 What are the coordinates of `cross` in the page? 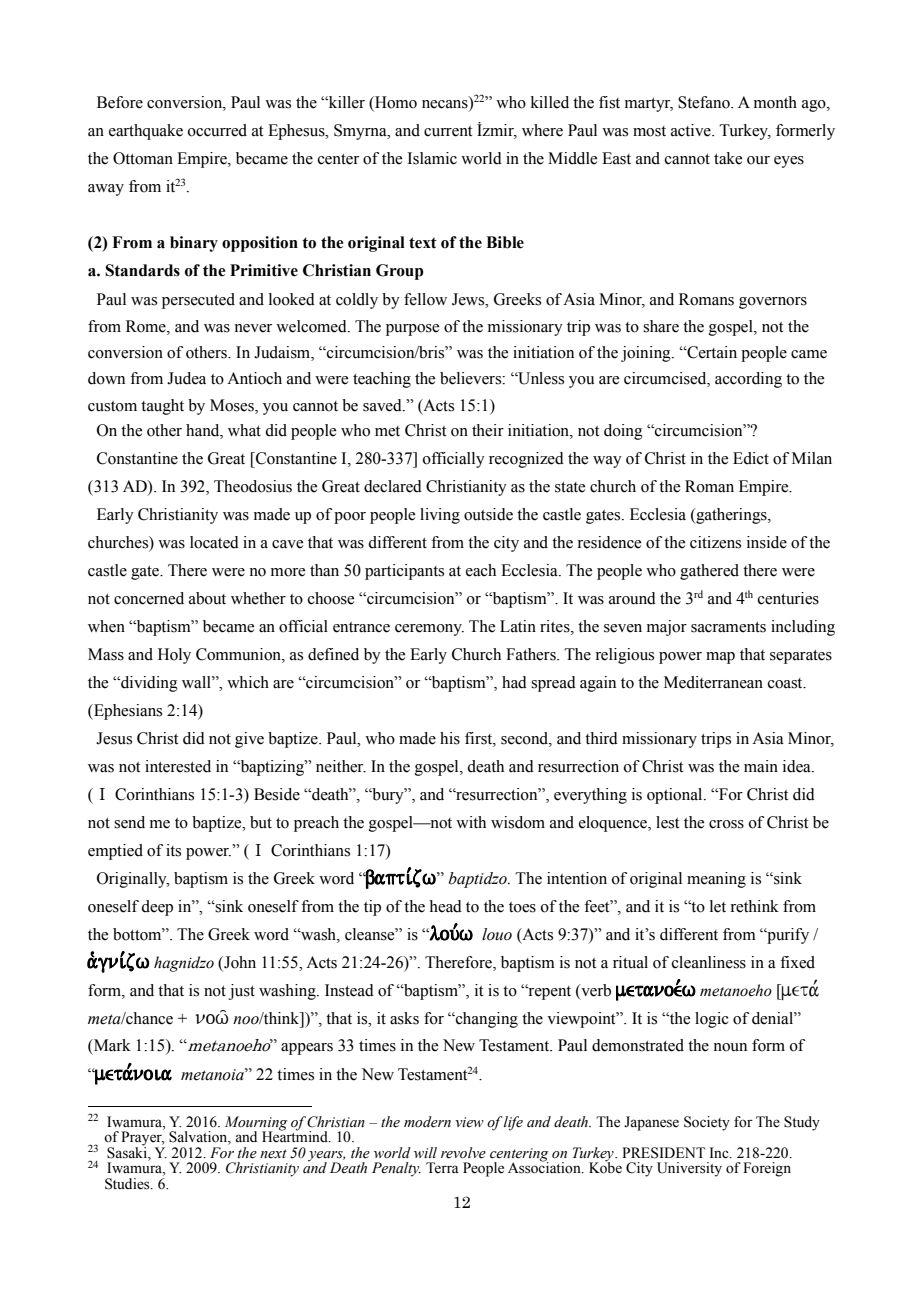 It's located at (726, 824).
